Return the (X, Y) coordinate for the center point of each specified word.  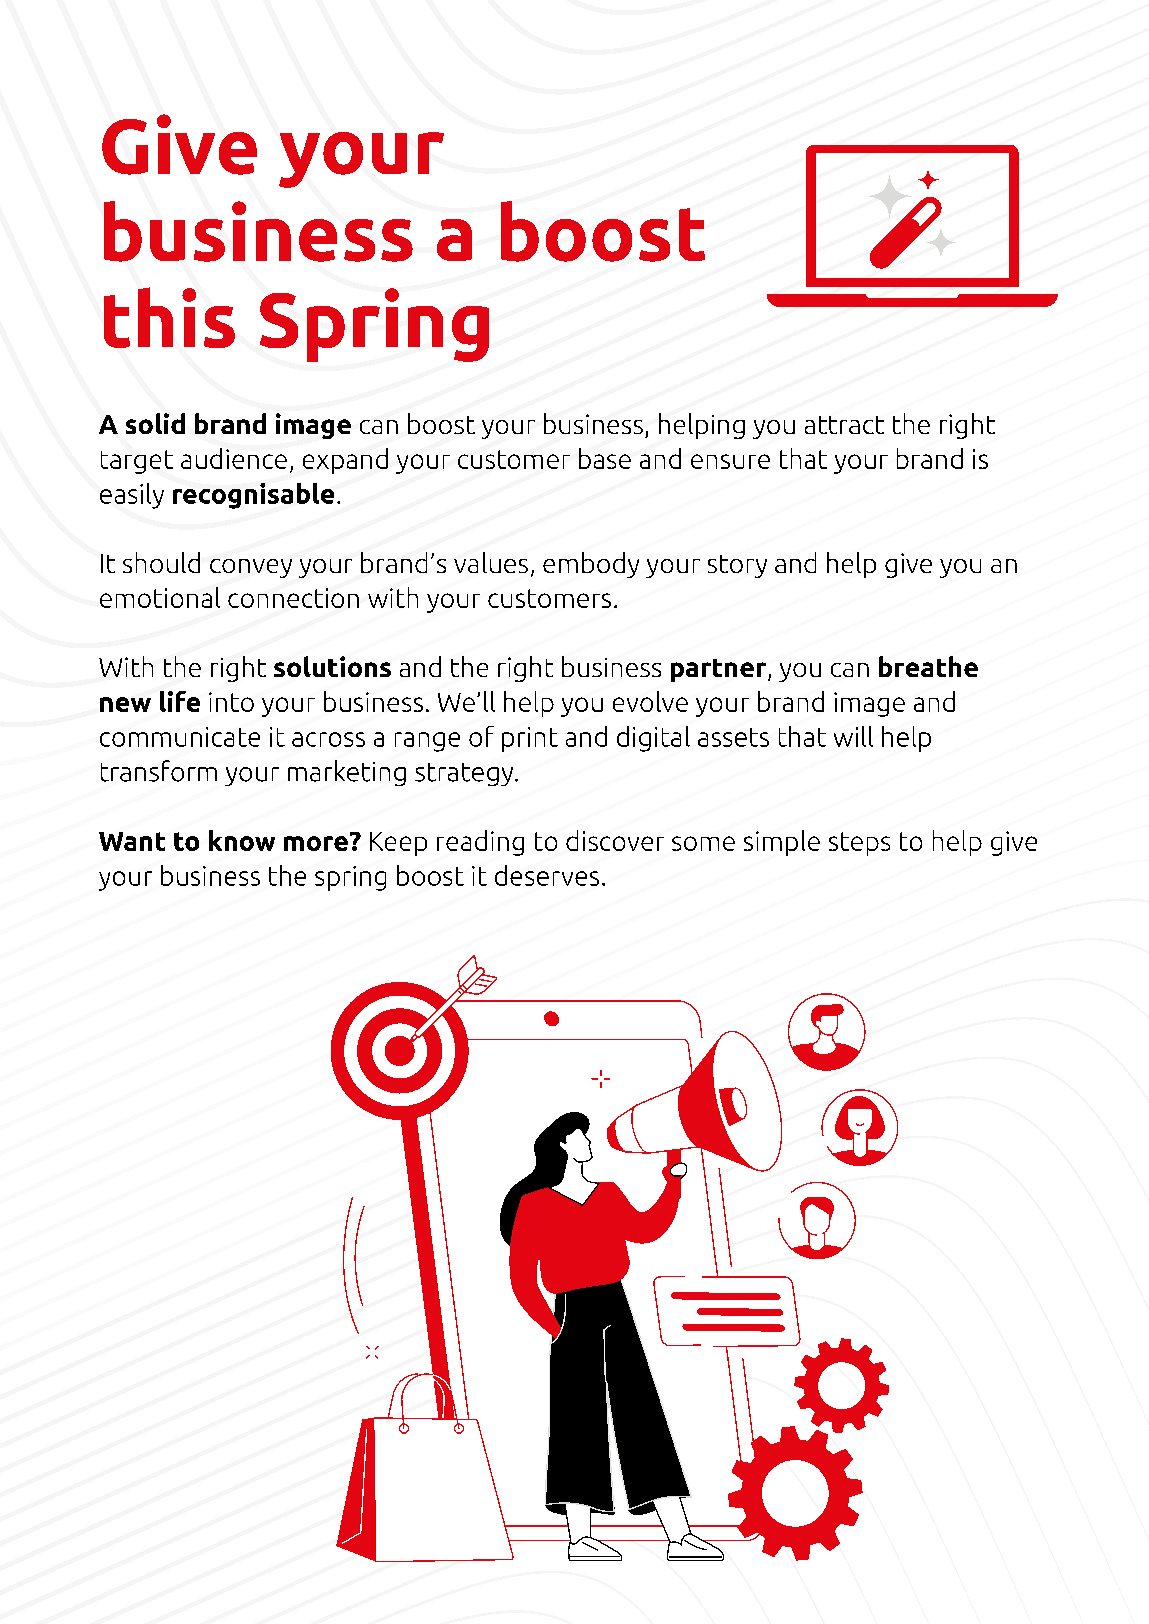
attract (844, 425)
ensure (730, 461)
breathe (928, 666)
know (242, 840)
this (169, 317)
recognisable (253, 496)
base (605, 458)
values (491, 562)
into (231, 702)
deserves (547, 875)
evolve (650, 701)
